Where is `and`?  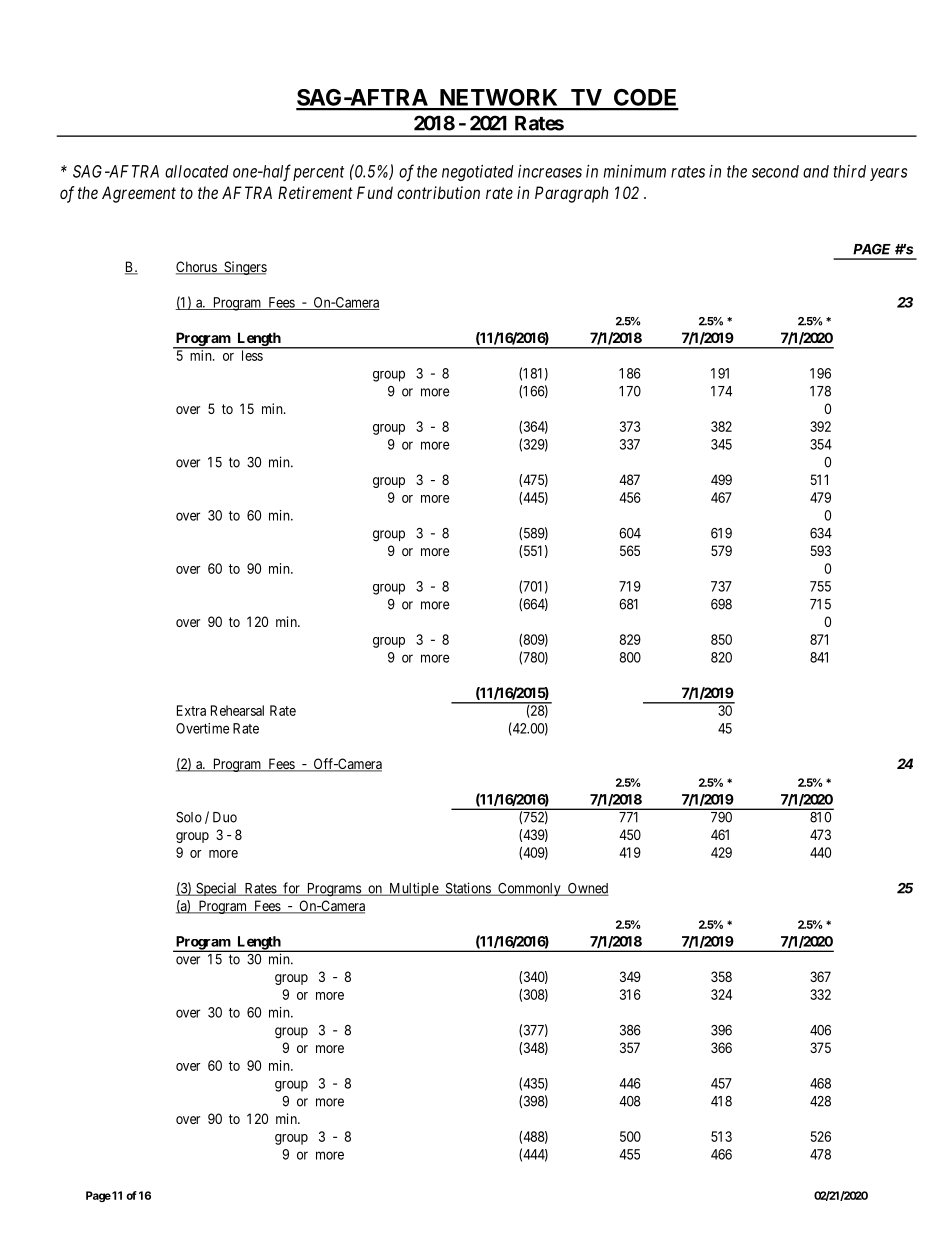
and is located at coordinates (816, 171).
